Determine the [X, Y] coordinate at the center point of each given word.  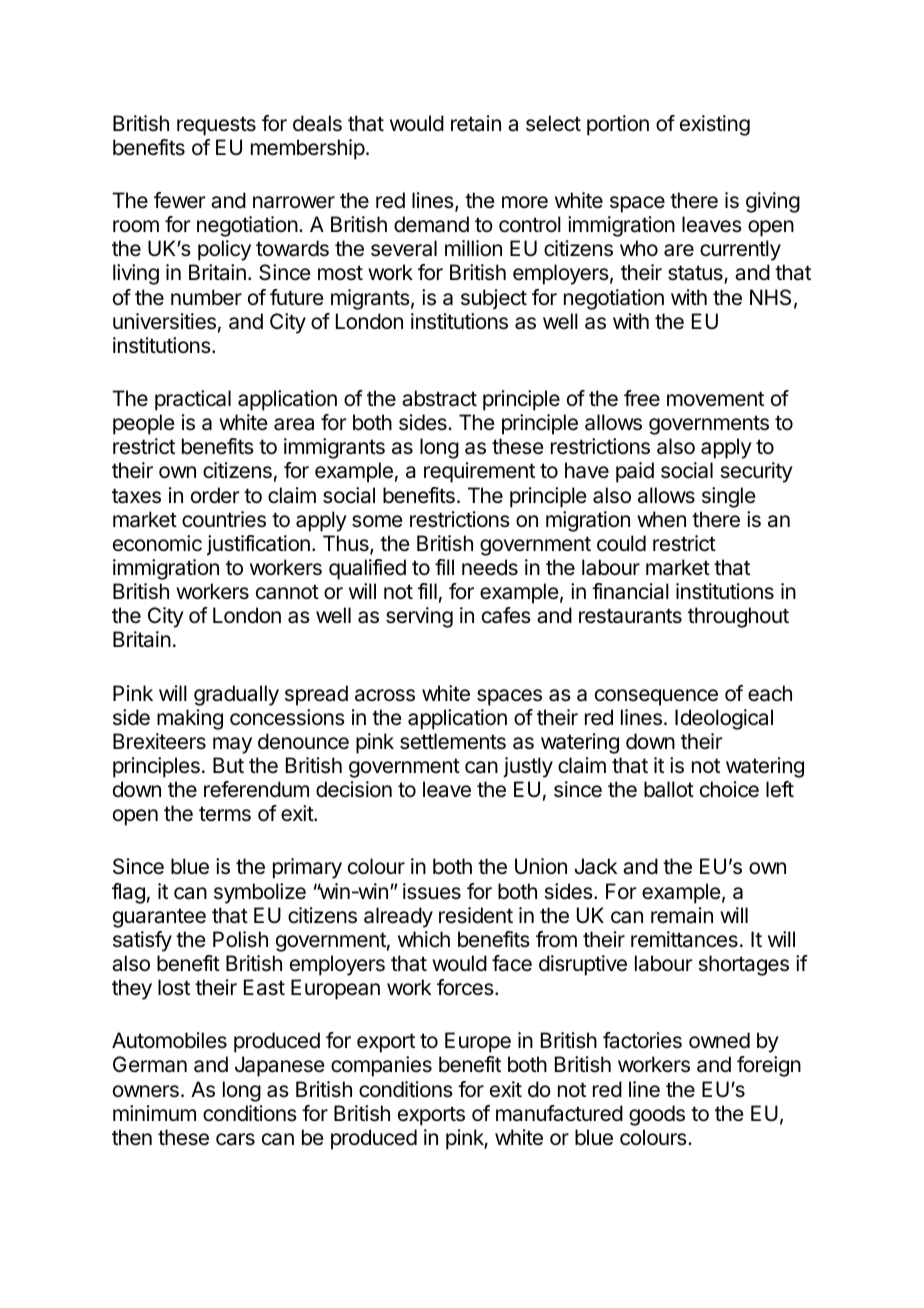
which [424, 939]
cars [235, 1139]
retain [476, 123]
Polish [240, 939]
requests [216, 126]
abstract [439, 398]
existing [715, 125]
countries [224, 519]
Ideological [724, 719]
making [190, 719]
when [661, 519]
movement [715, 399]
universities [164, 321]
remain [682, 915]
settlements [453, 741]
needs [490, 567]
